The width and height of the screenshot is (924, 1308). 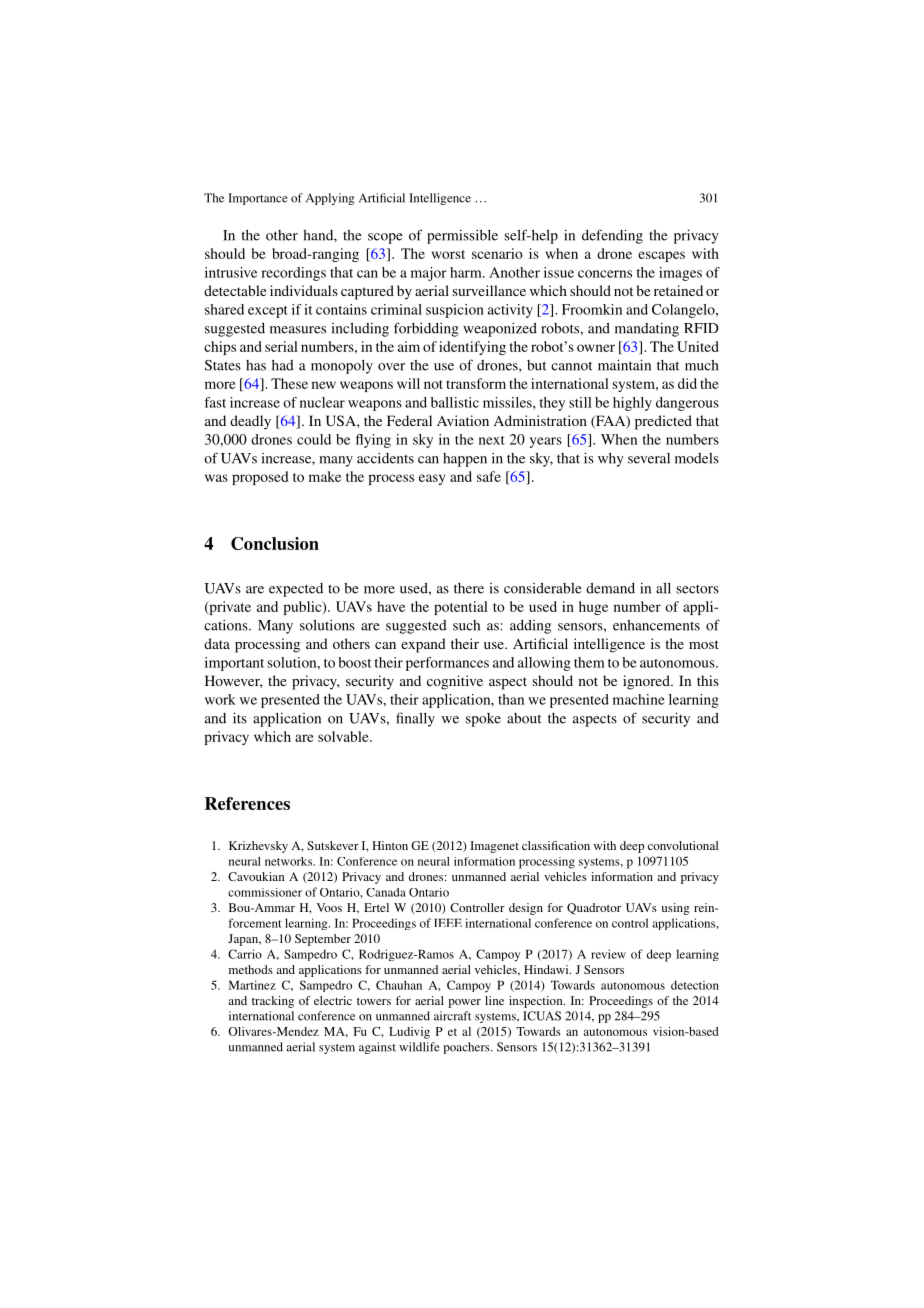 What do you see at coordinates (462, 237) in the screenshot?
I see `permissible` at bounding box center [462, 237].
